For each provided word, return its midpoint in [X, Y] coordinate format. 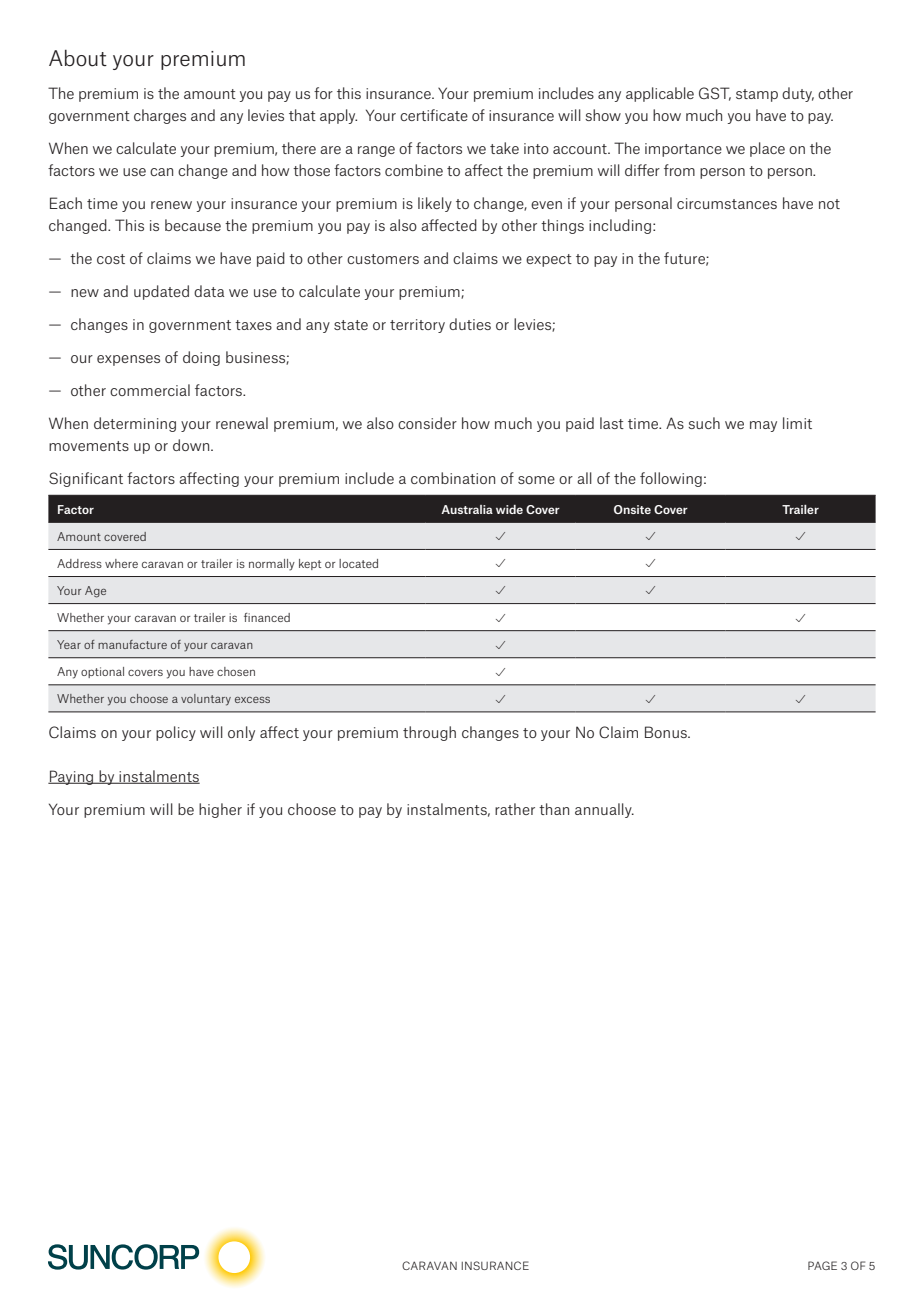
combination [453, 478]
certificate [434, 115]
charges [160, 116]
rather [515, 809]
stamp [757, 95]
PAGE [822, 1265]
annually [604, 810]
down [192, 445]
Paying [72, 777]
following [671, 479]
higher [220, 810]
